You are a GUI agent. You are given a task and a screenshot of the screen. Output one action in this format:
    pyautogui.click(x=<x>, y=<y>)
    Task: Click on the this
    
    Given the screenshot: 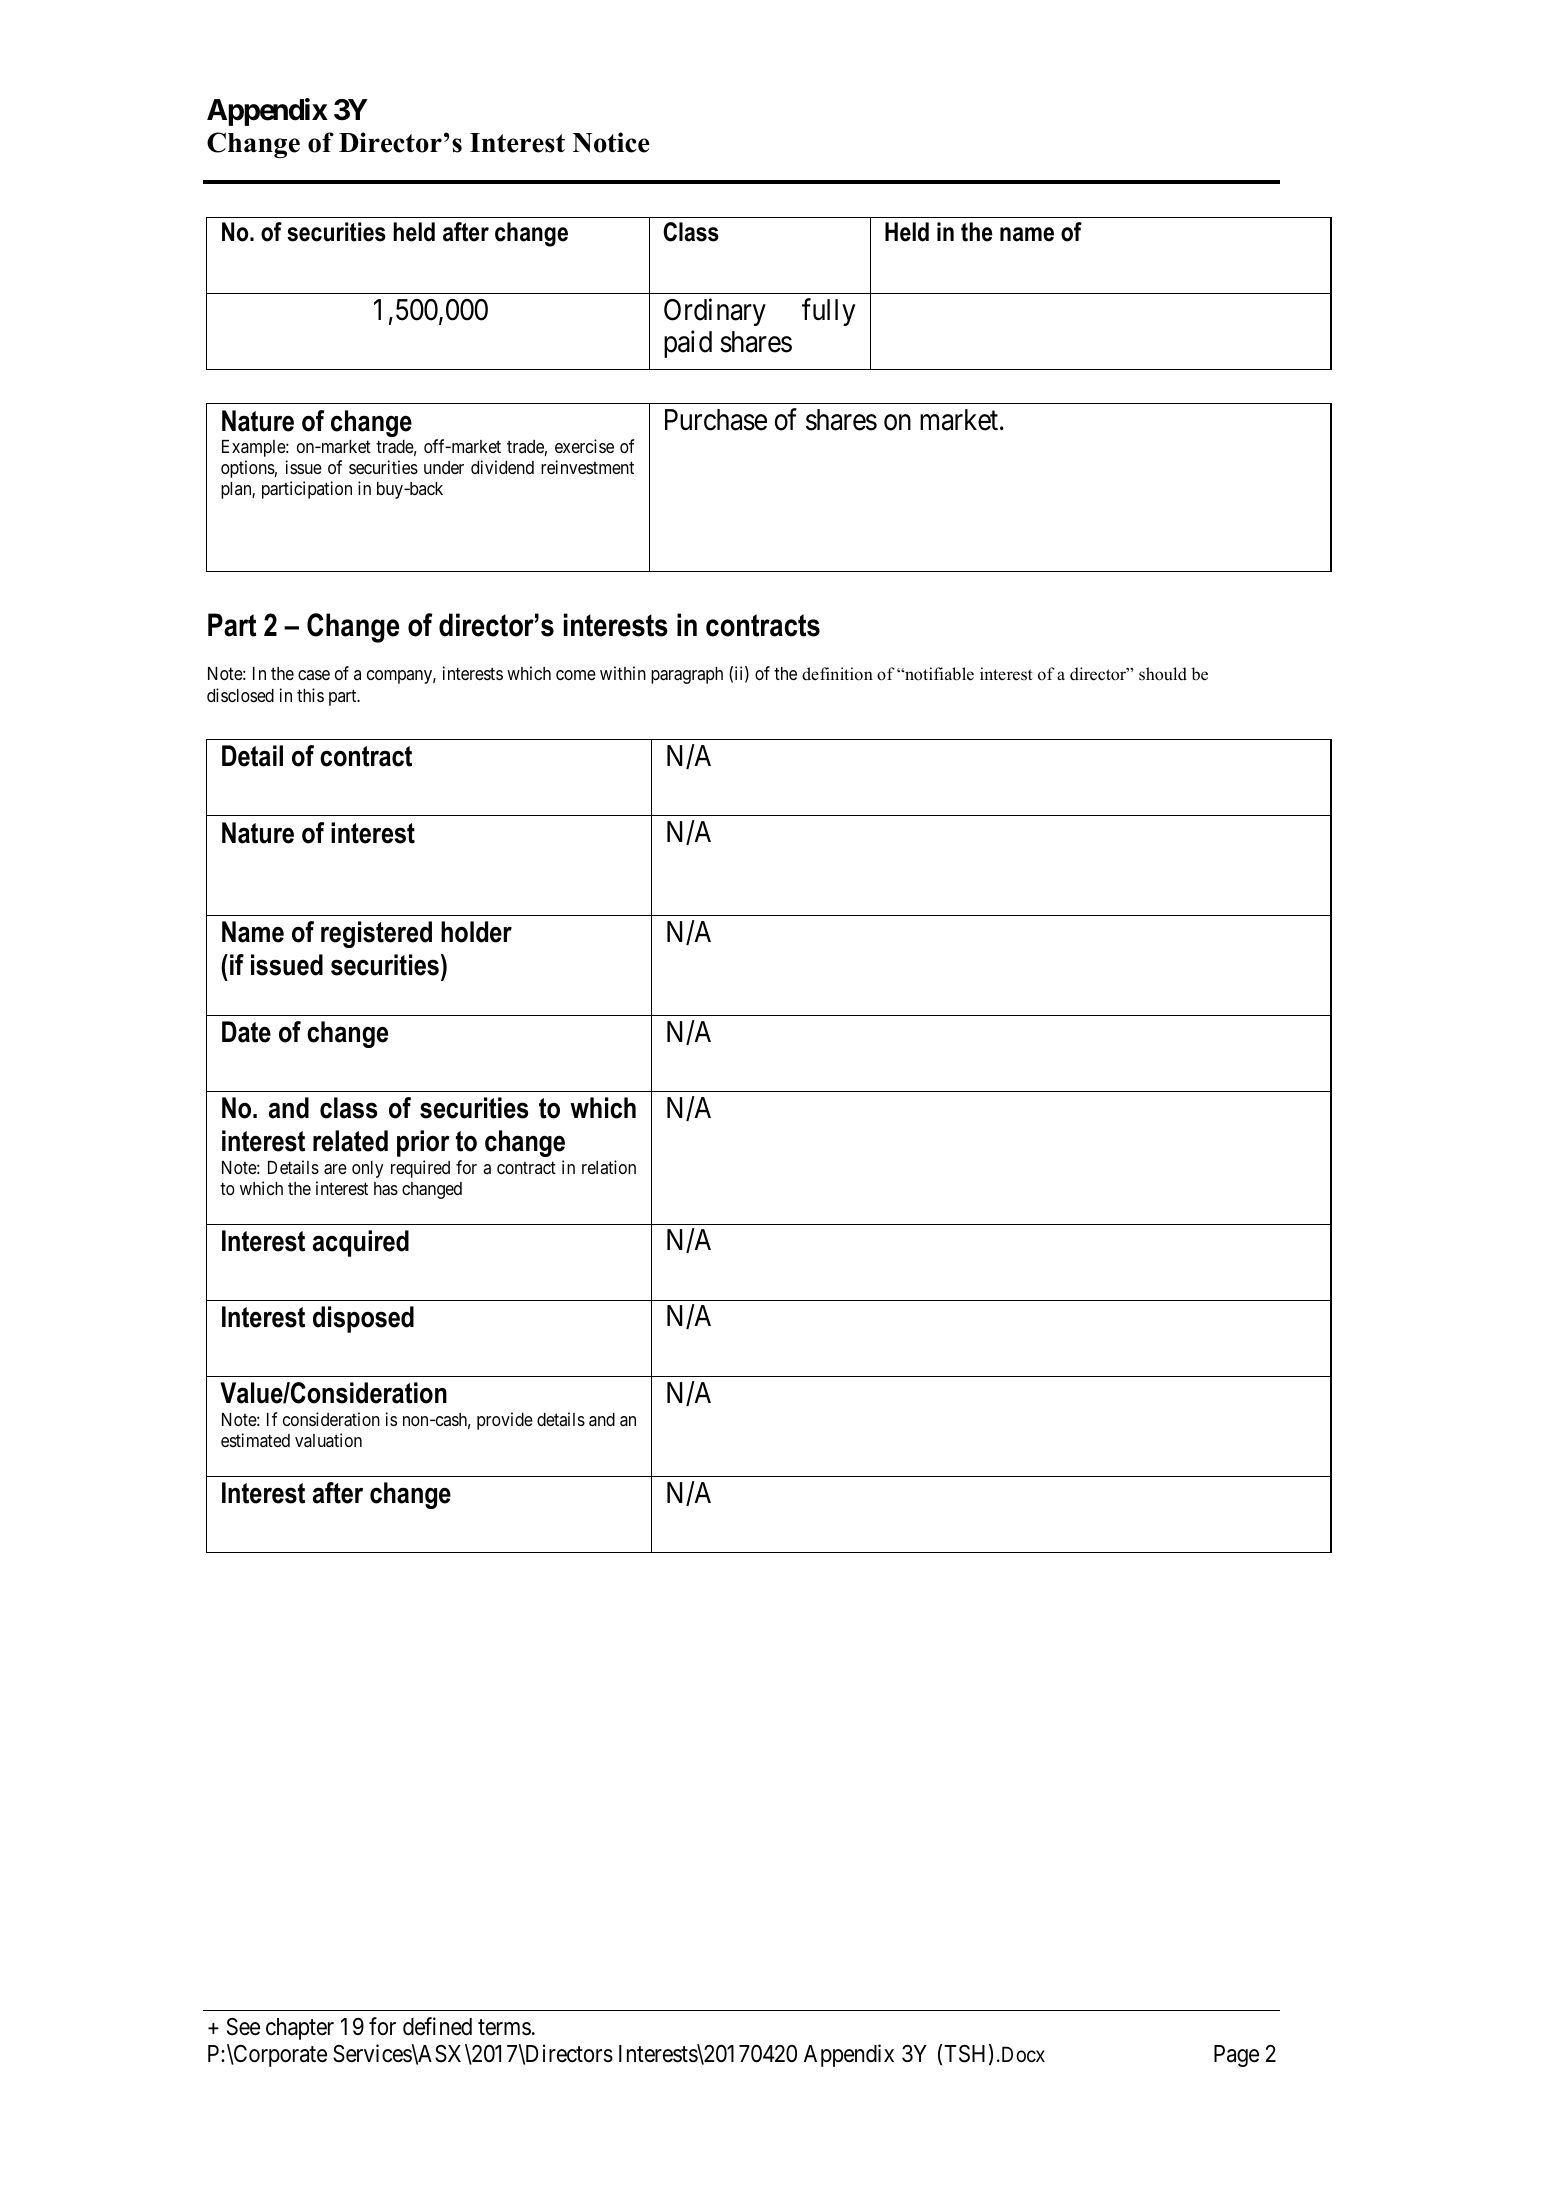 What is the action you would take?
    pyautogui.click(x=310, y=695)
